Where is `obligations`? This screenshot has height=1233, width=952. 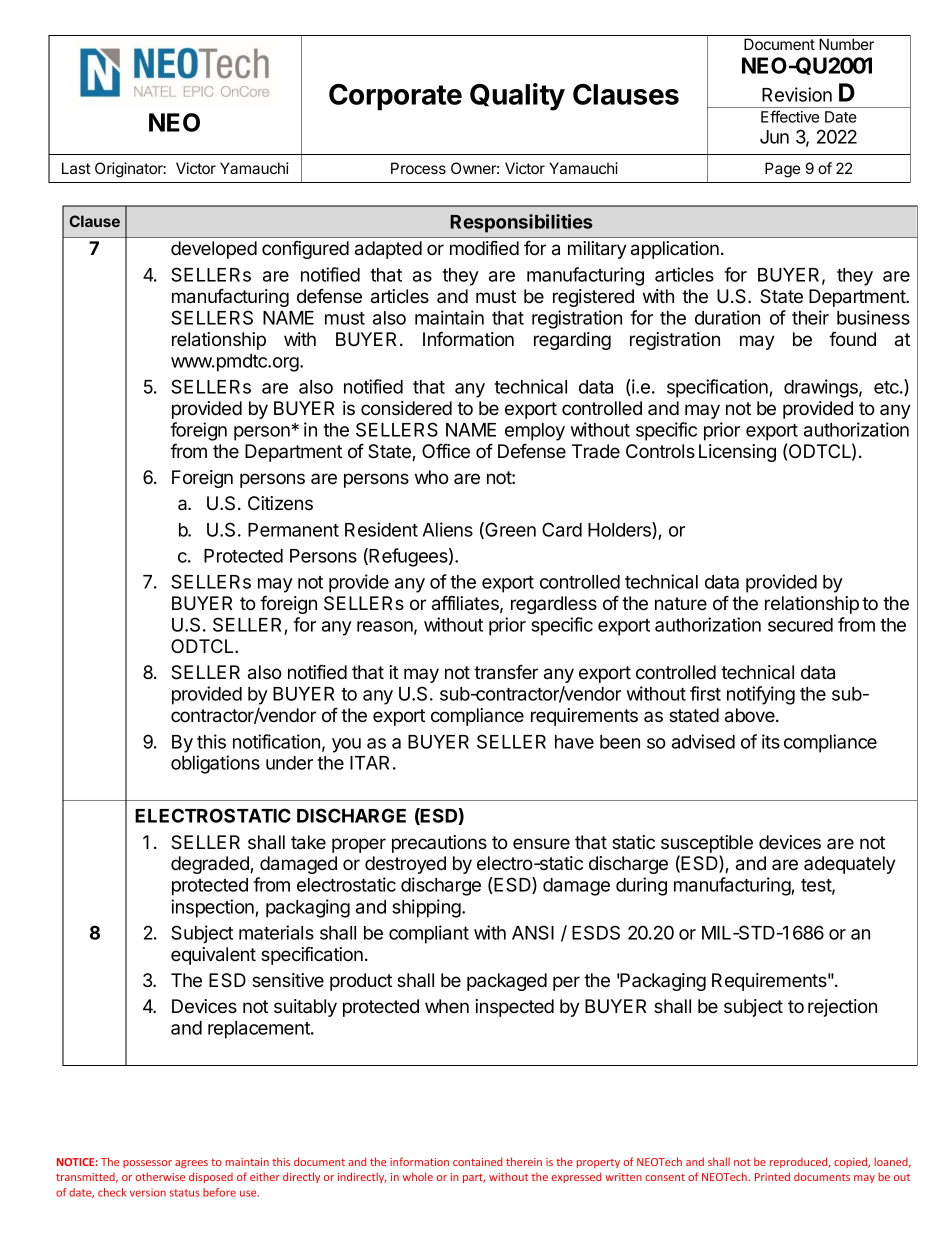 obligations is located at coordinates (215, 764).
